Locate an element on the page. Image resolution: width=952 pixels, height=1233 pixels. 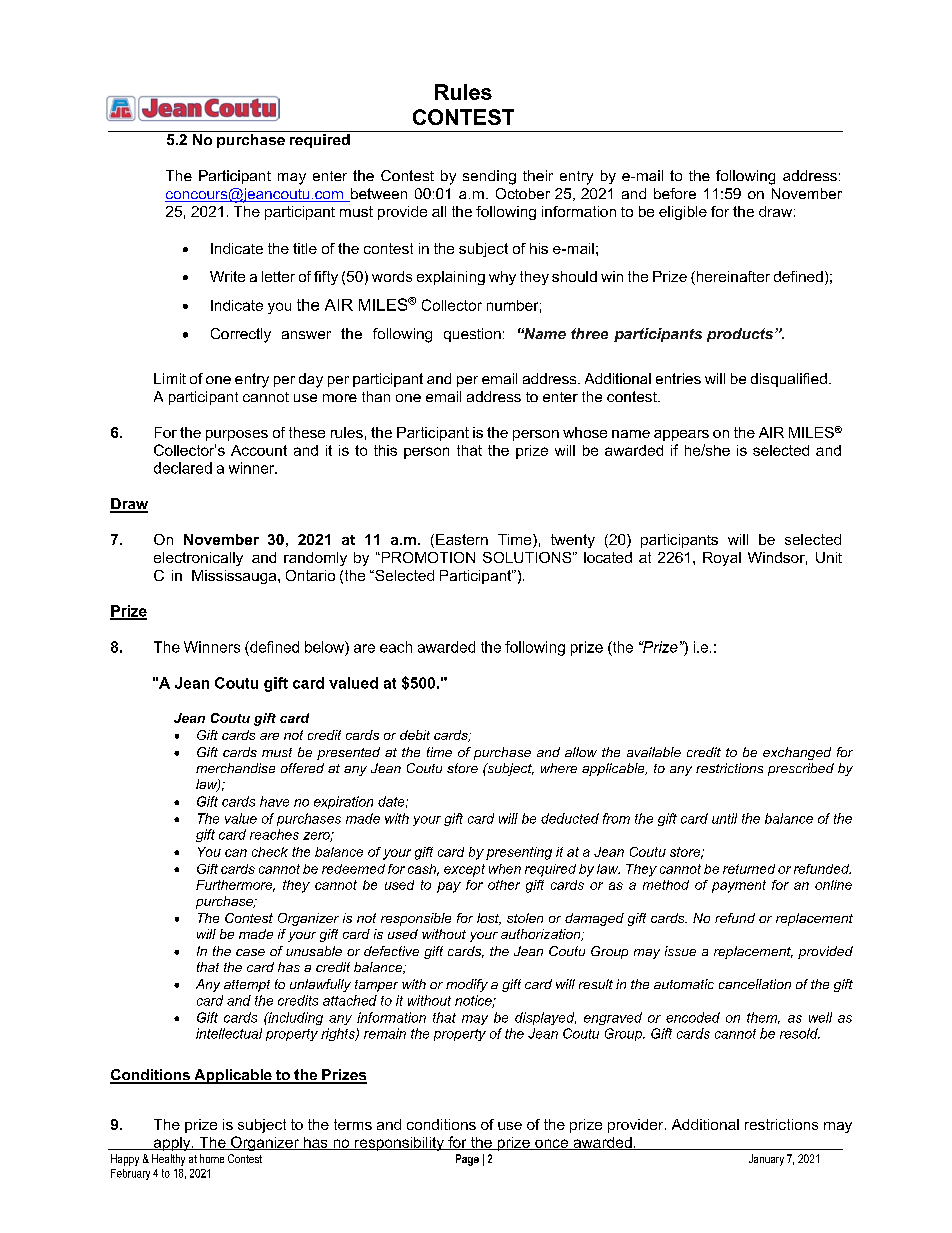
case is located at coordinates (250, 952).
